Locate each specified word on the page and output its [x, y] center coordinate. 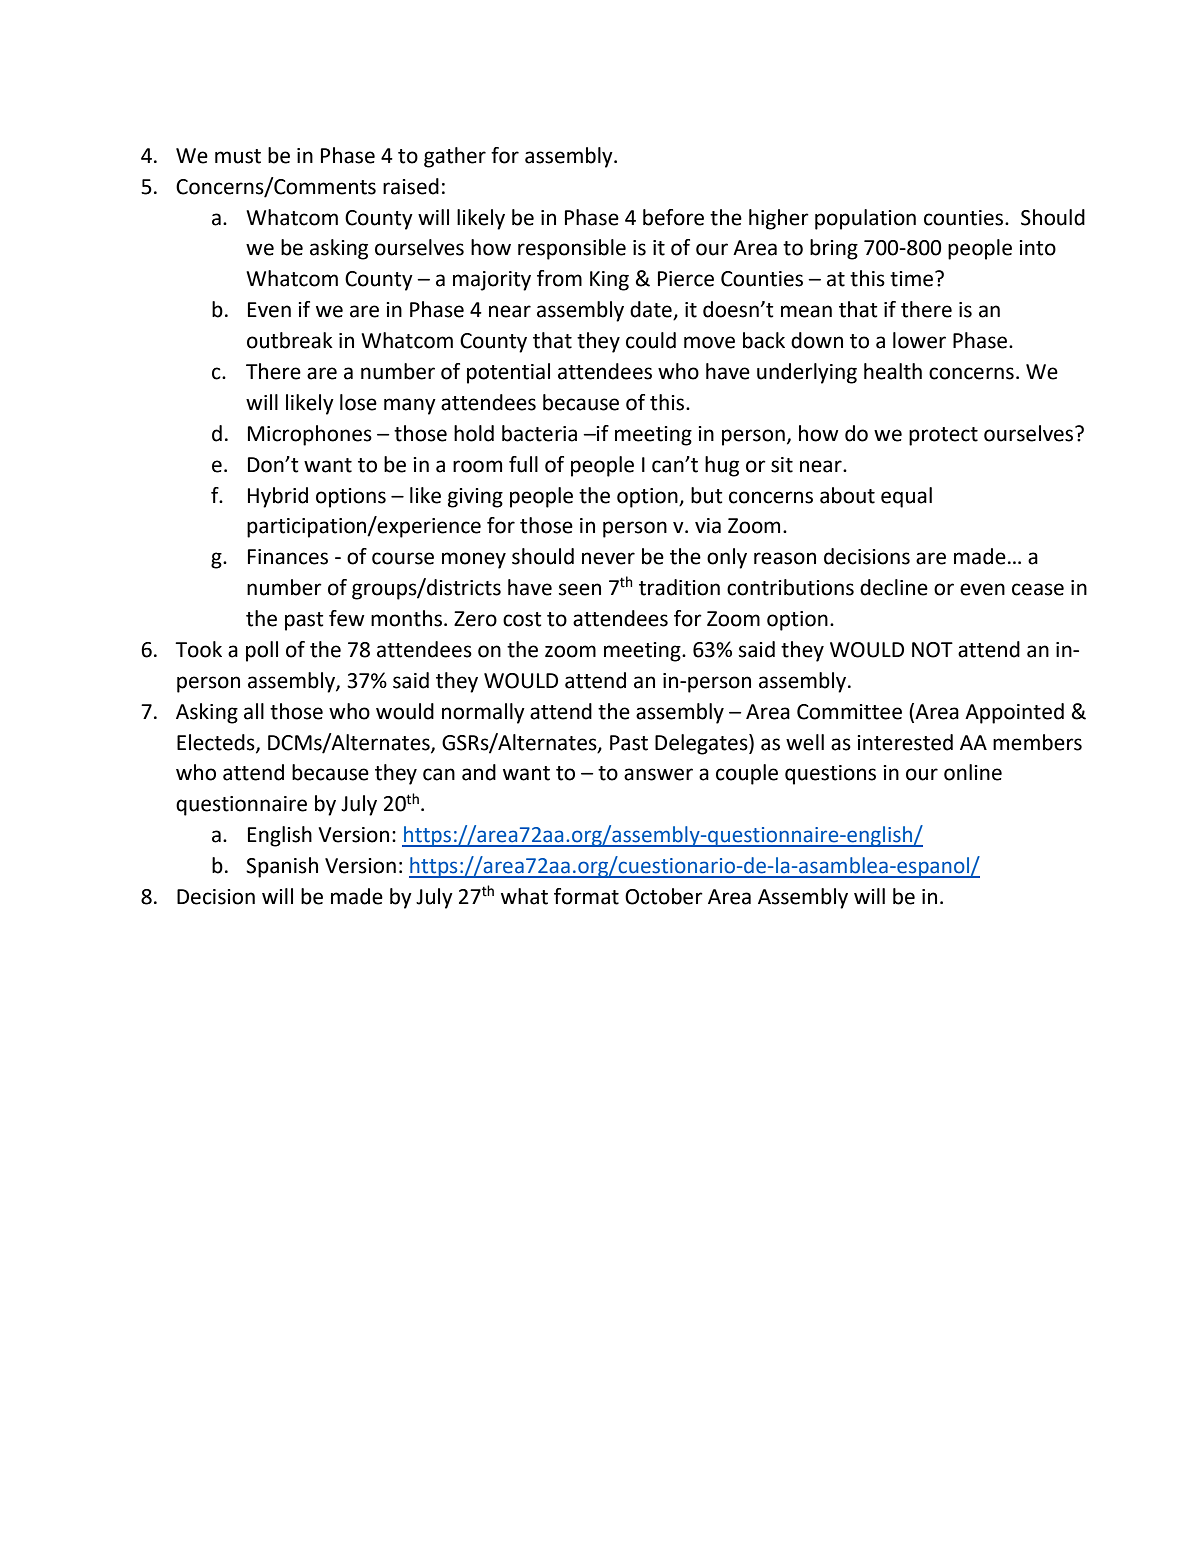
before [673, 217]
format [586, 896]
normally [483, 713]
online [973, 772]
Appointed [1014, 713]
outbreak [290, 340]
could [651, 340]
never [608, 558]
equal [906, 497]
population [865, 219]
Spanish [282, 867]
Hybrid [278, 497]
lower [919, 340]
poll [262, 651]
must [238, 156]
